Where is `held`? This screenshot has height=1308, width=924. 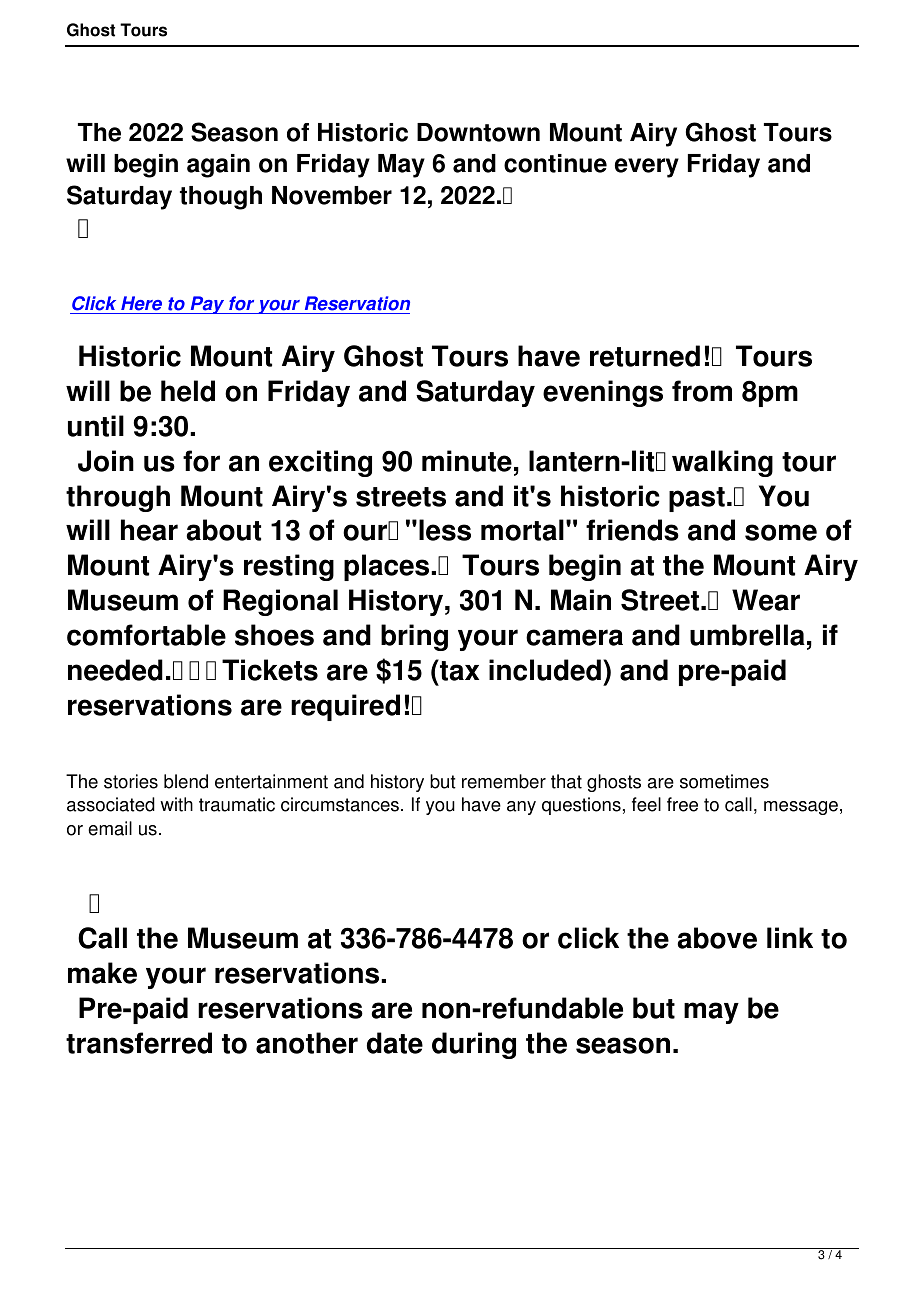
held is located at coordinates (188, 391).
